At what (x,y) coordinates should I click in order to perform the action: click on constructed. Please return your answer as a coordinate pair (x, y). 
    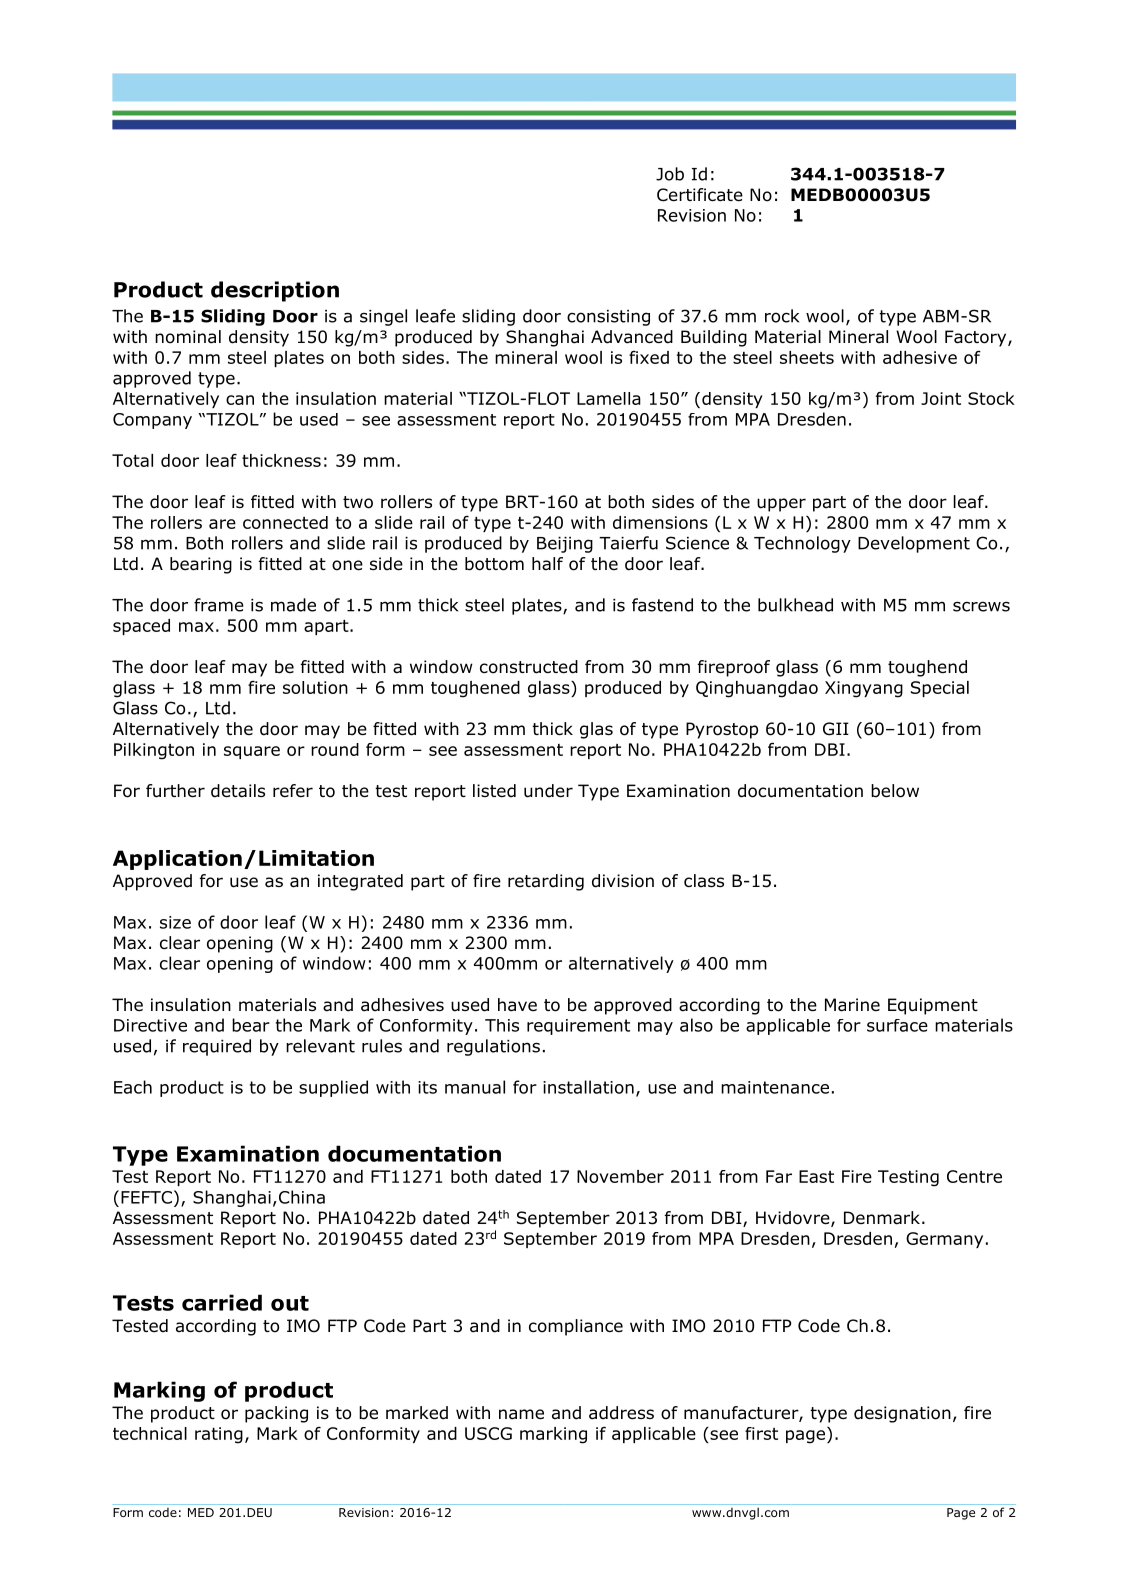
    Looking at the image, I should click on (529, 667).
